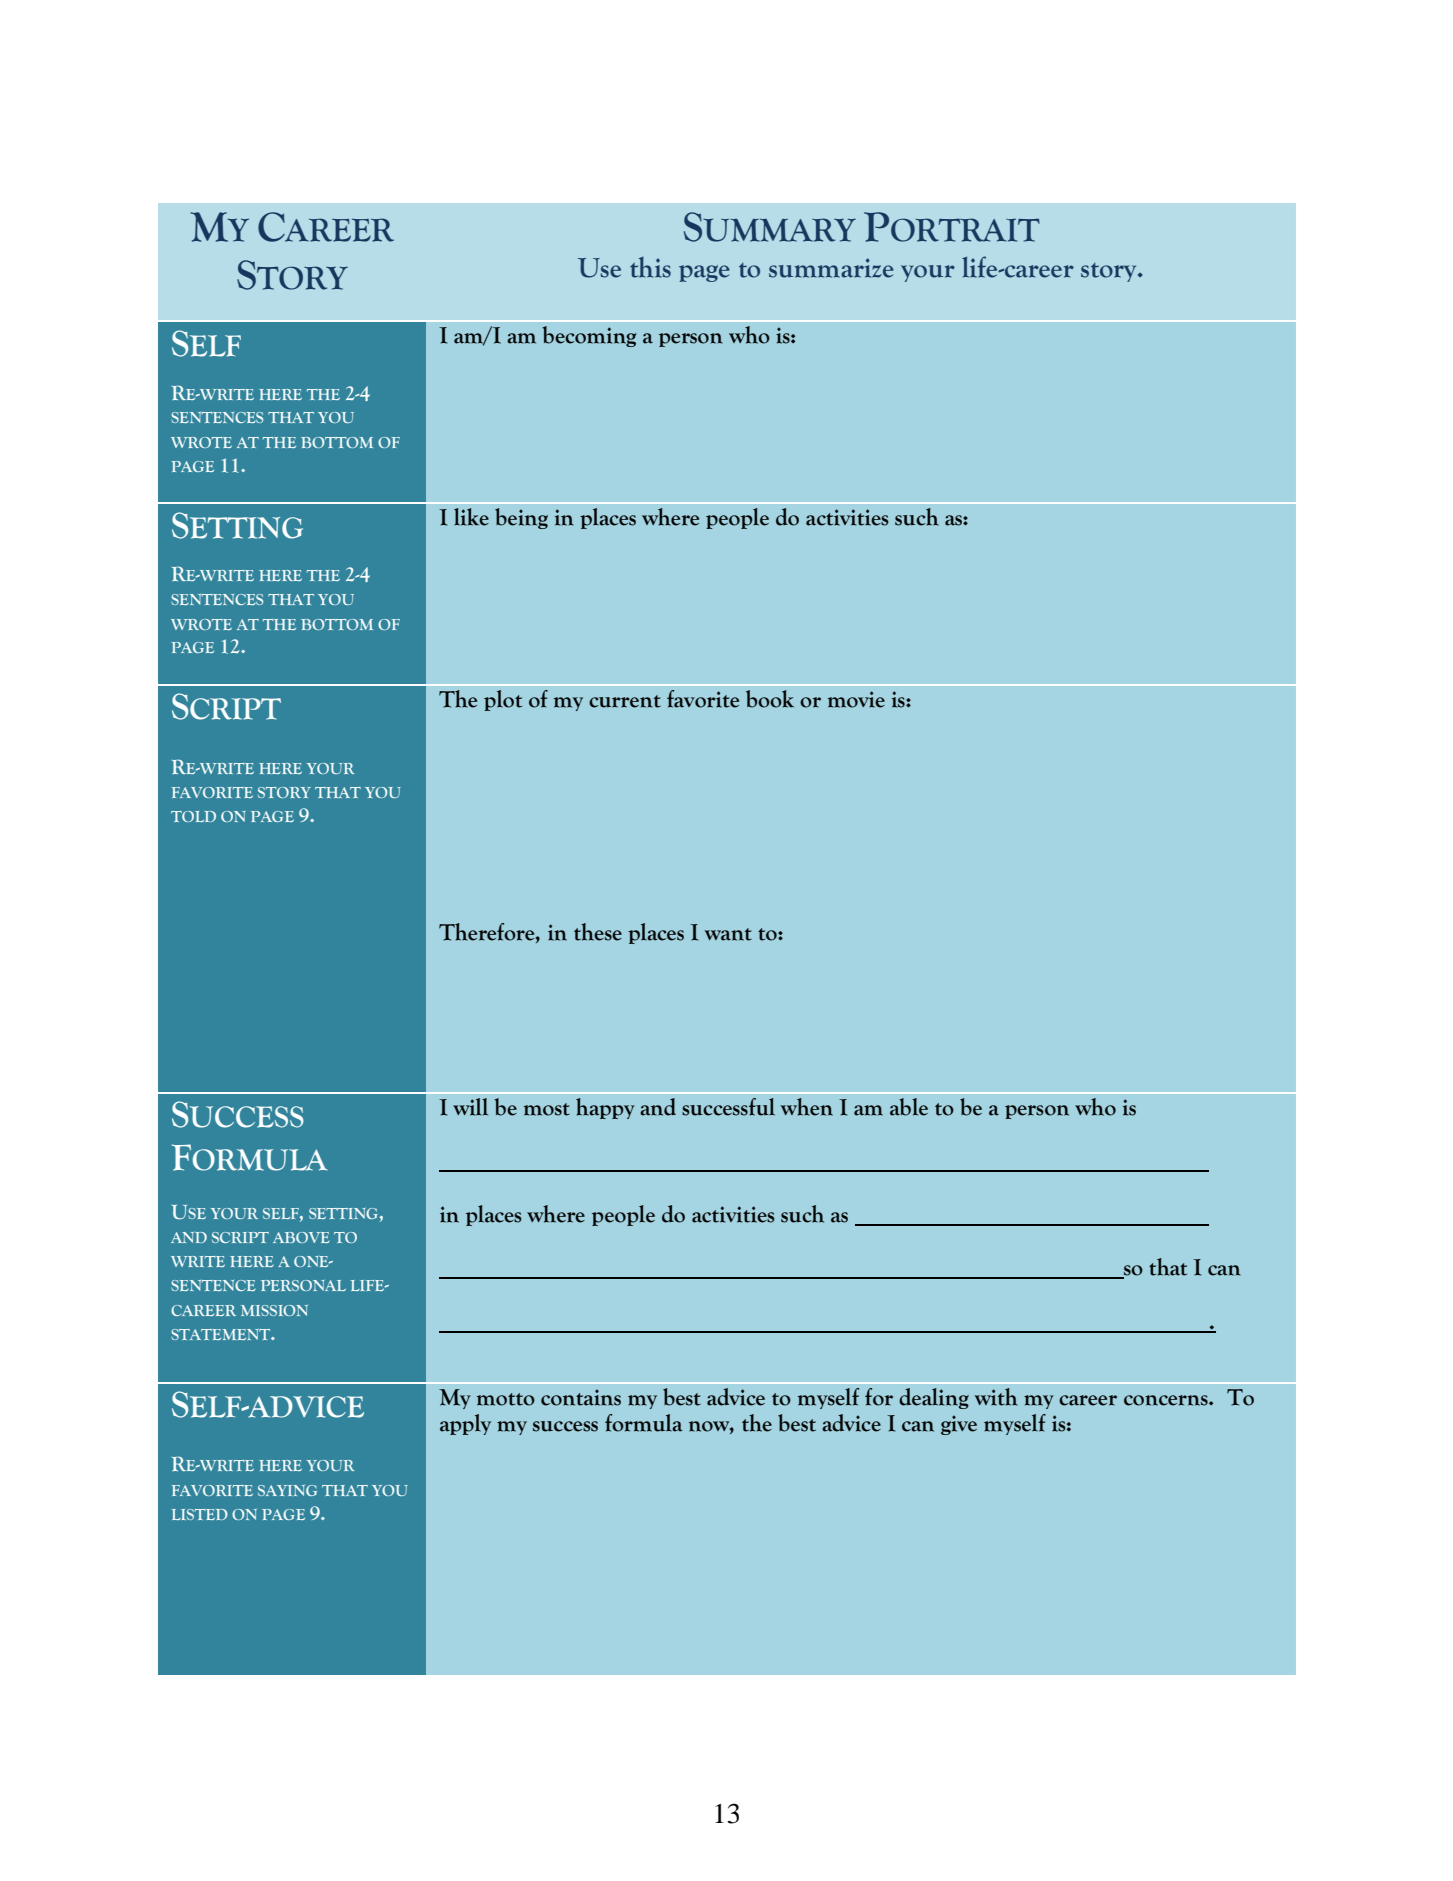 The image size is (1453, 1881). I want to click on current, so click(625, 701).
